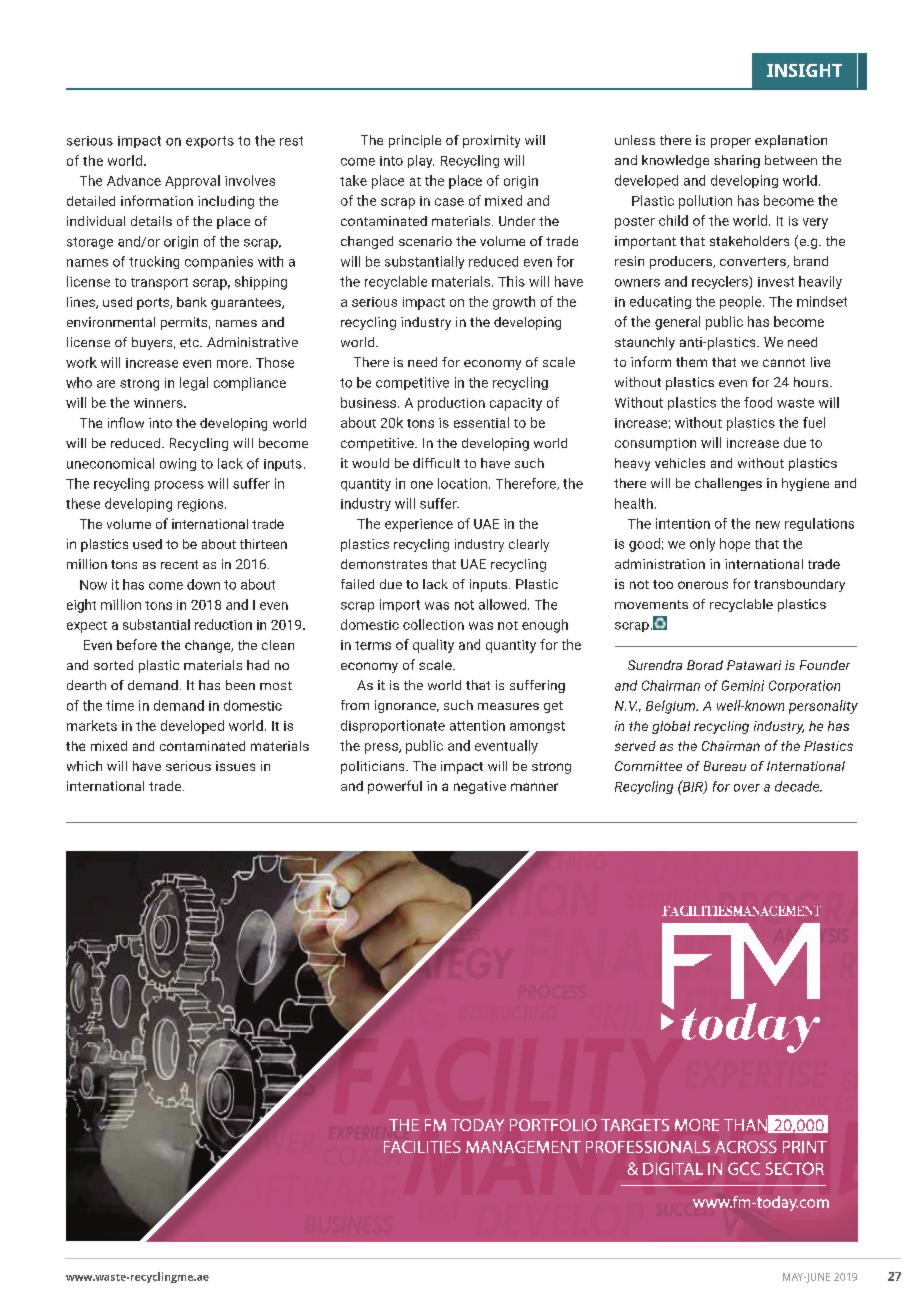 The image size is (924, 1308). What do you see at coordinates (159, 403) in the document?
I see `winners` at bounding box center [159, 403].
